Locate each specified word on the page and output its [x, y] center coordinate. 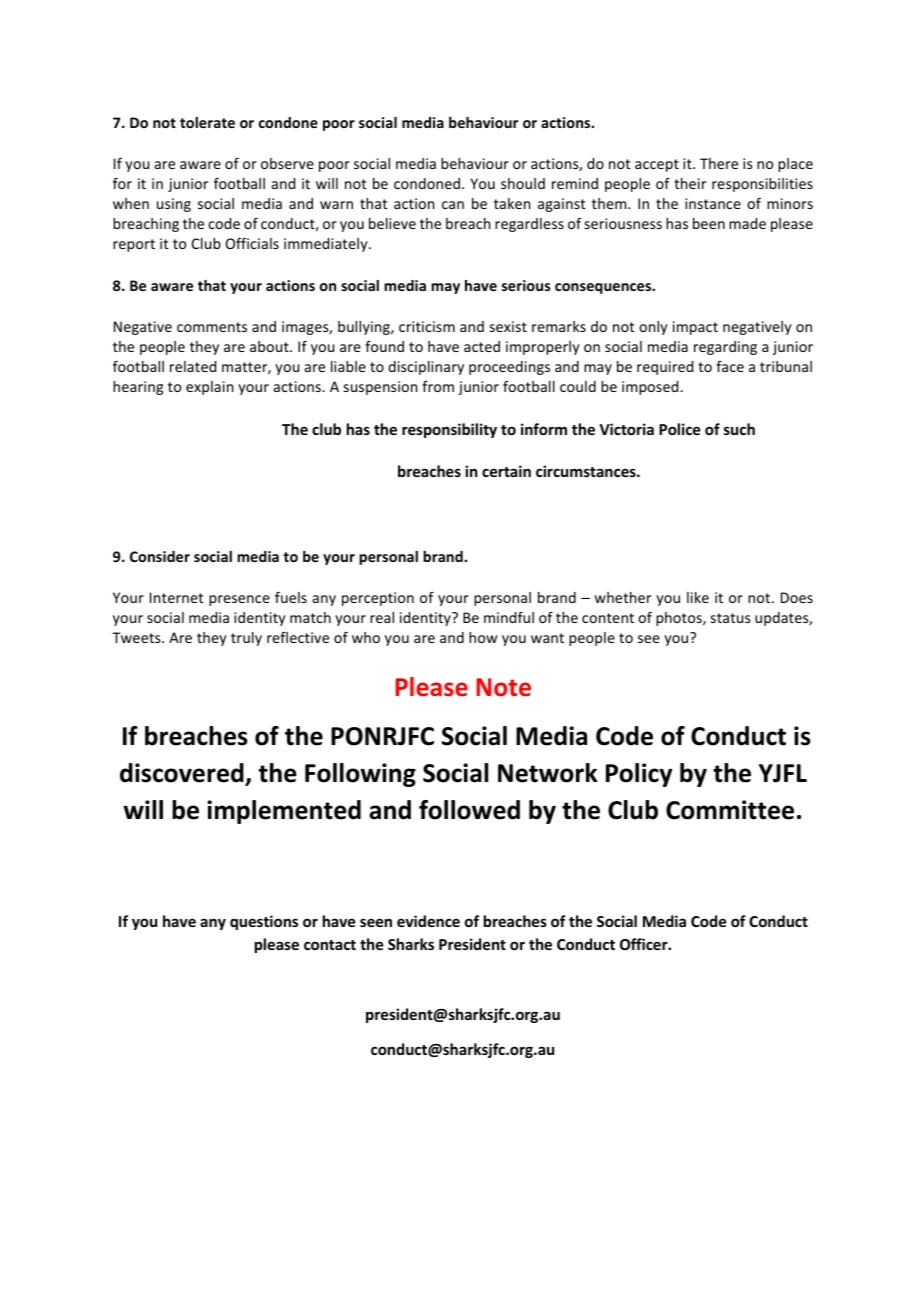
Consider [160, 556]
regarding [725, 348]
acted [482, 346]
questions [264, 922]
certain [506, 471]
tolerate [207, 122]
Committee [730, 810]
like [698, 597]
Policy [639, 775]
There [719, 163]
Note [503, 687]
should [523, 183]
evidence [428, 921]
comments [212, 327]
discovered [183, 774]
